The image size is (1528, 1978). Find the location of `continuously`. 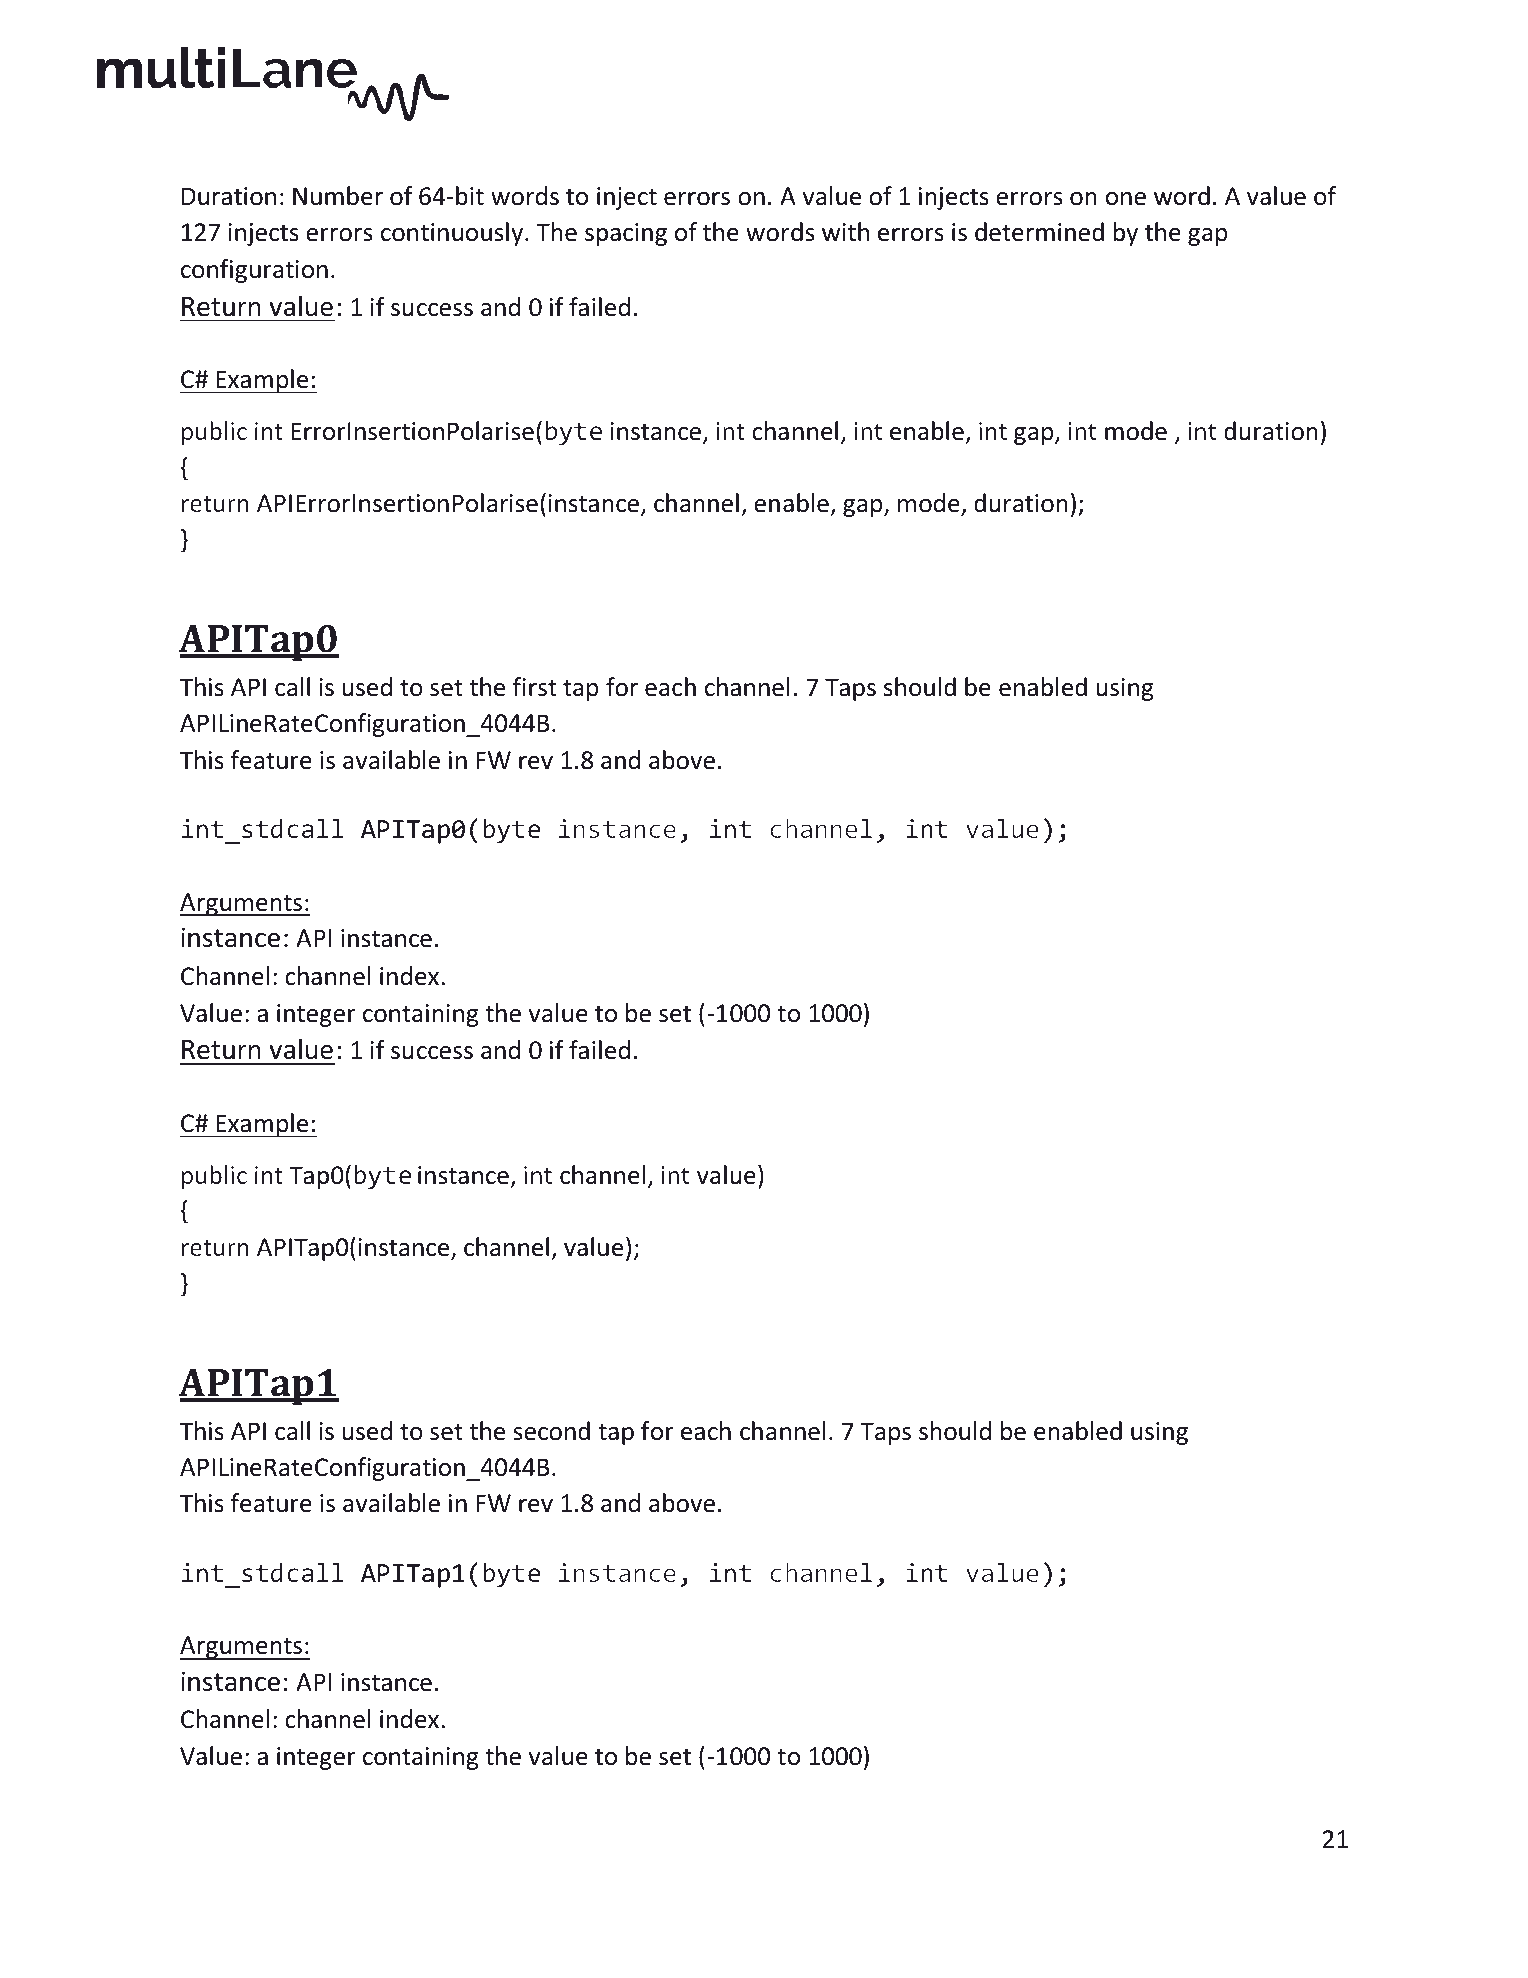

continuously is located at coordinates (453, 234).
